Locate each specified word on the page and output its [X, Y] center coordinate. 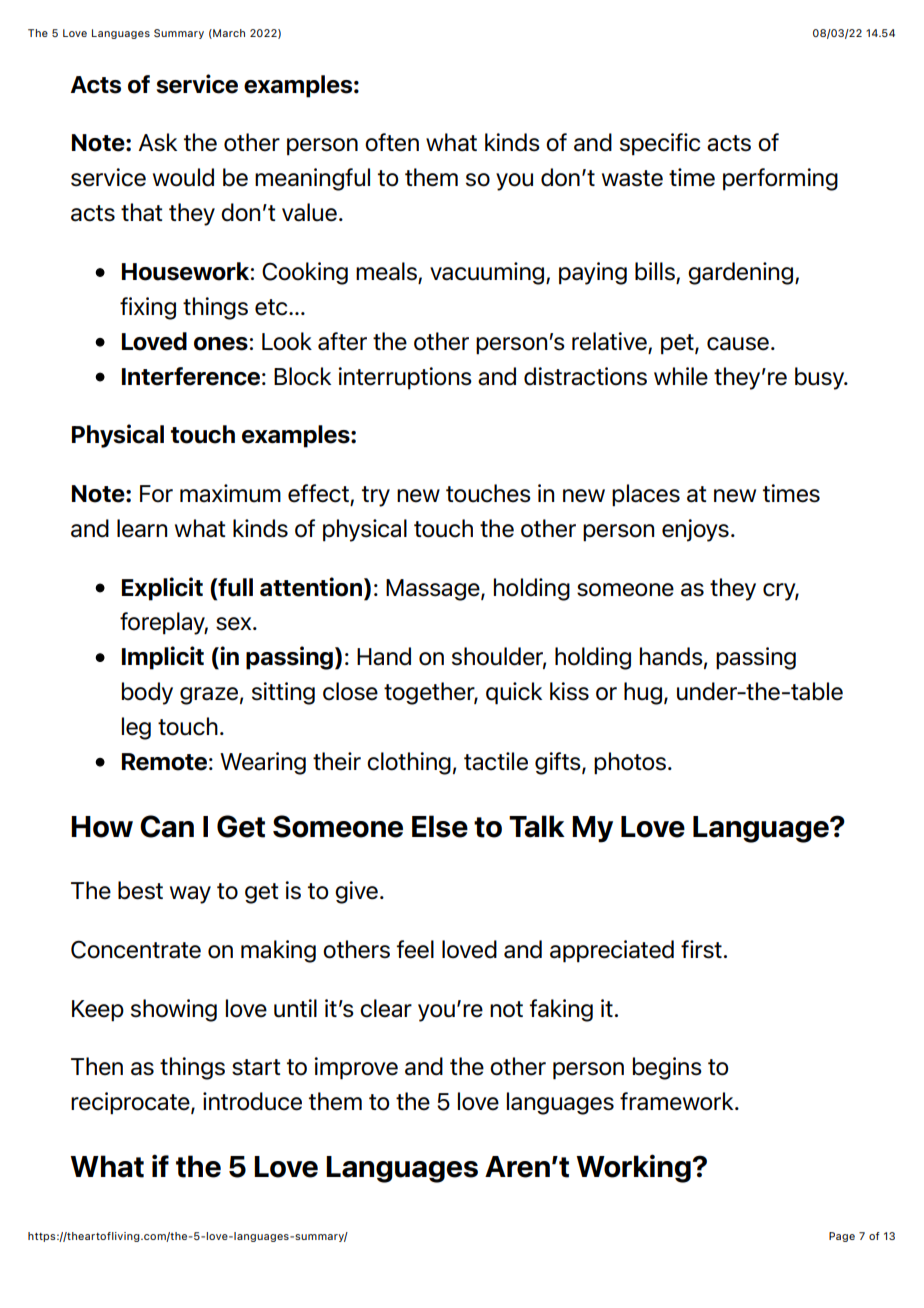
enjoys [695, 530]
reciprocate [131, 1103]
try [376, 496]
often [392, 142]
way [190, 895]
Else [440, 826]
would [183, 177]
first [701, 949]
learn [142, 528]
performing [780, 179]
